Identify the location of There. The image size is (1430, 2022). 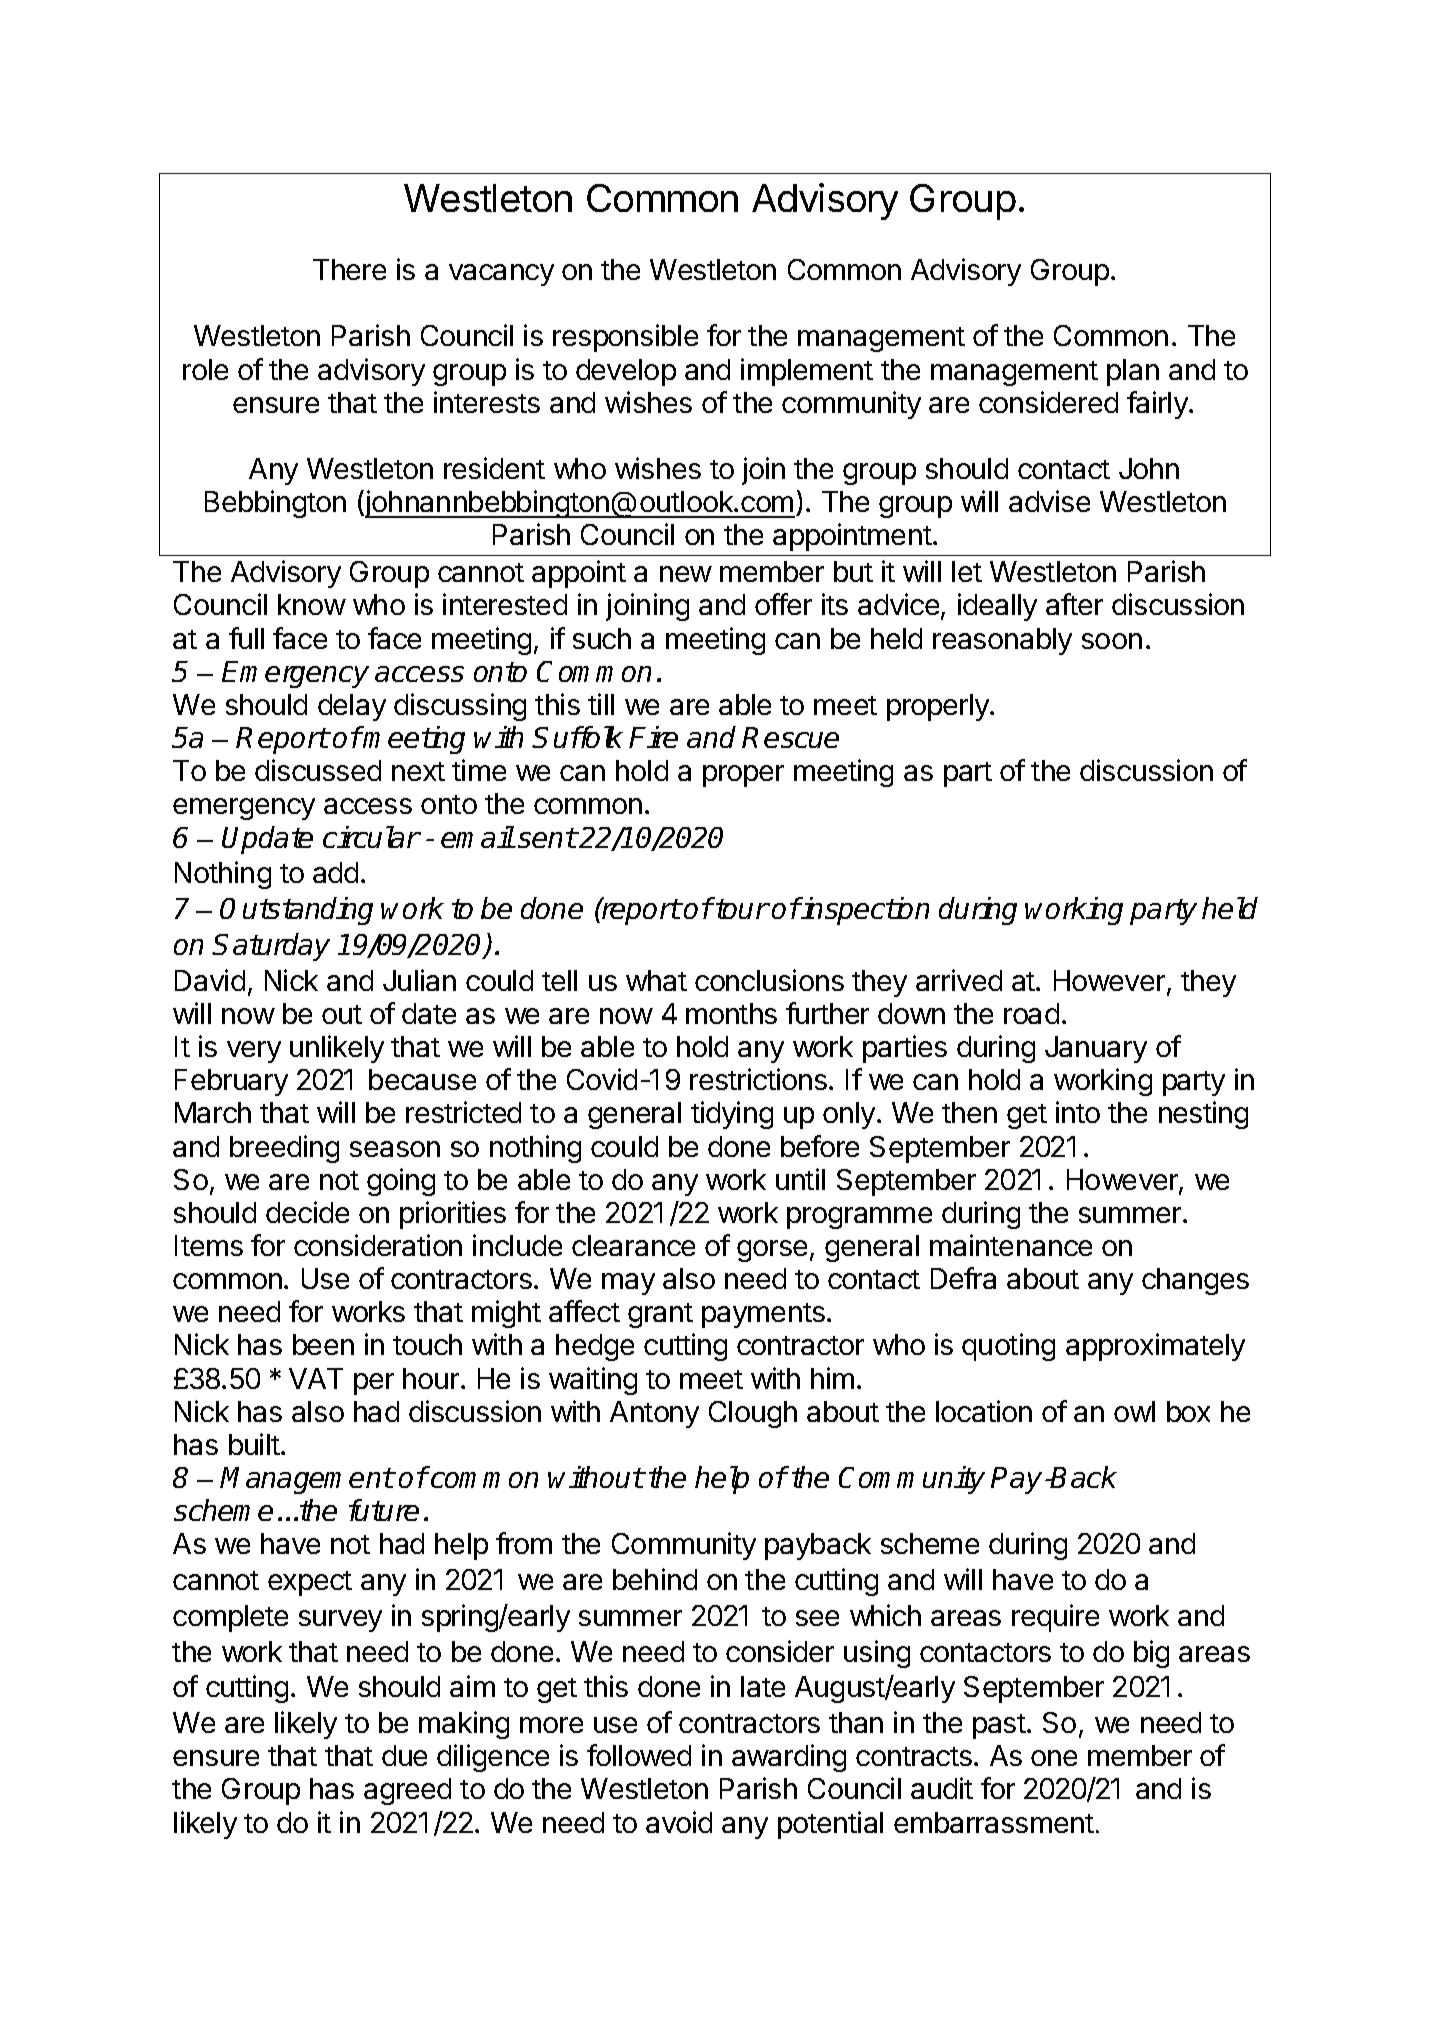
(349, 269).
